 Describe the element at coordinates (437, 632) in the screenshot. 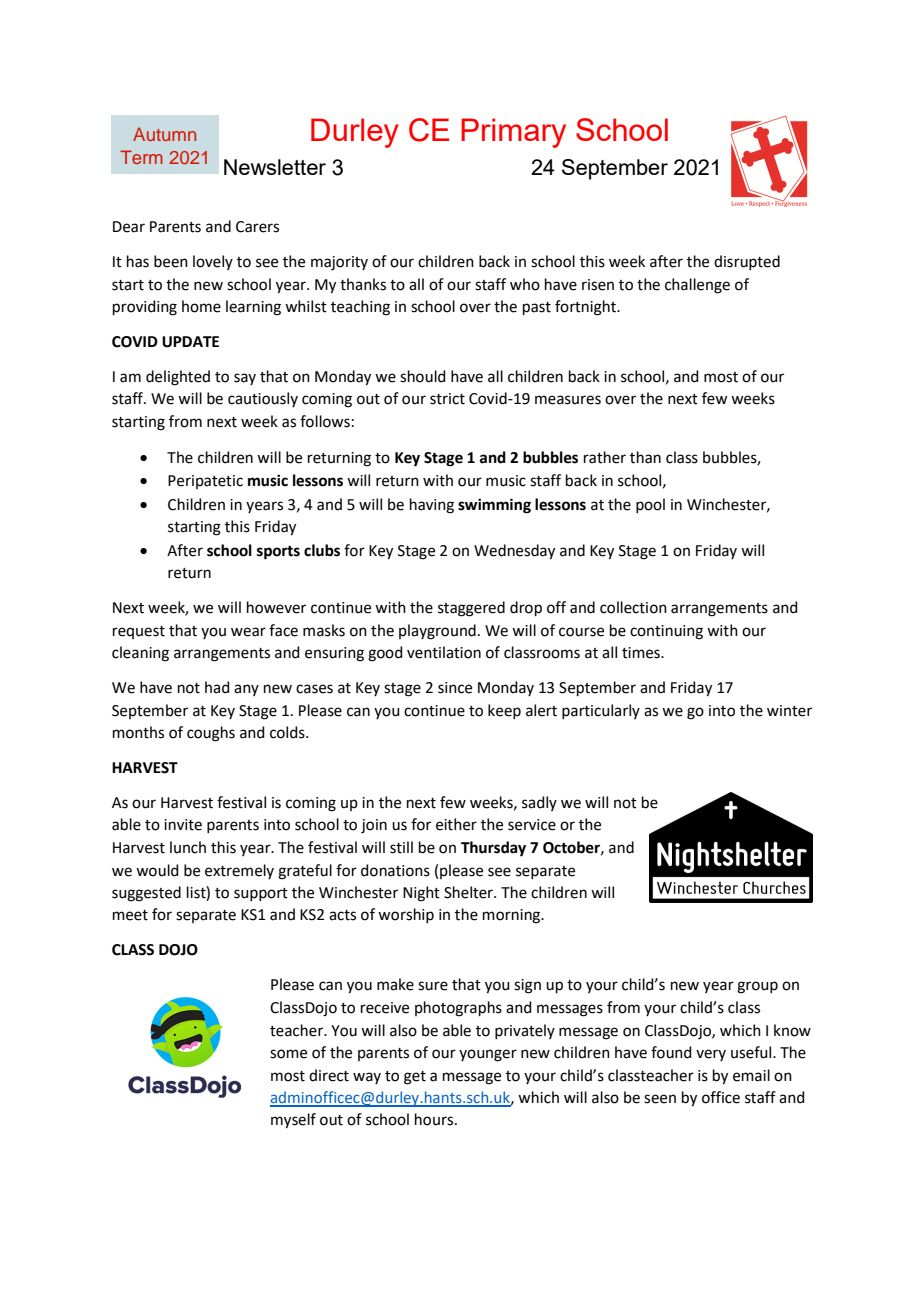

I see `playground` at that location.
